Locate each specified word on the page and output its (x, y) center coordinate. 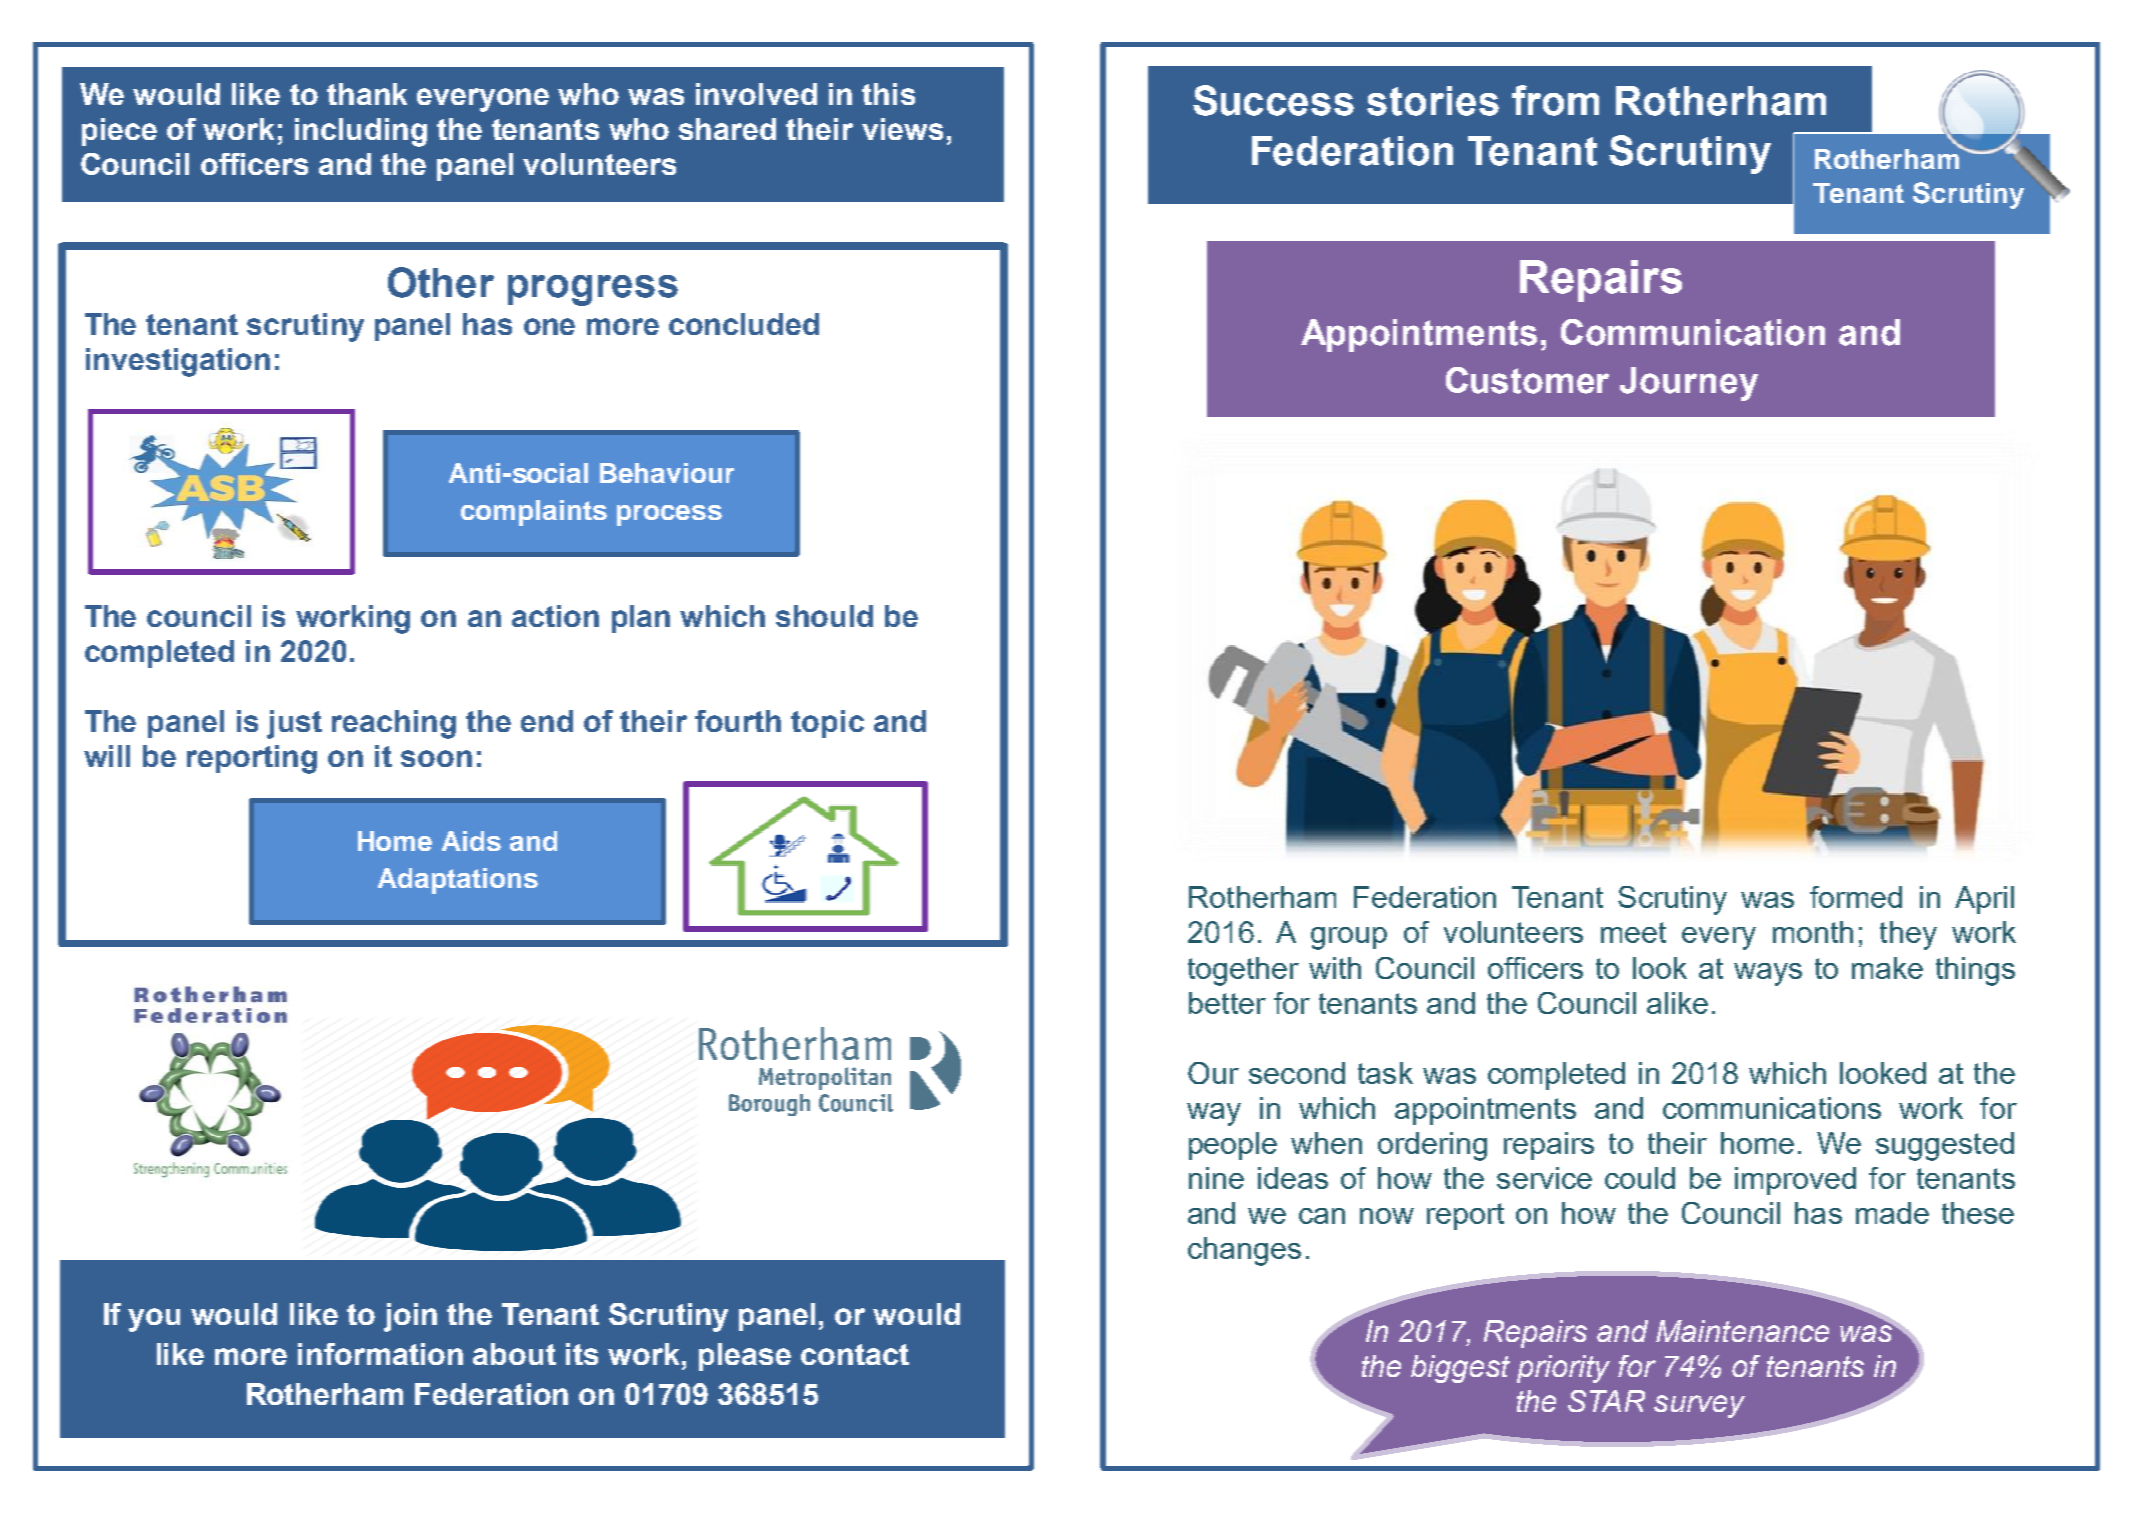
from (1555, 100)
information (380, 1354)
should (824, 616)
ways (1768, 974)
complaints (534, 513)
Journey (1689, 384)
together (1243, 971)
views (902, 129)
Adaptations (458, 881)
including (361, 132)
